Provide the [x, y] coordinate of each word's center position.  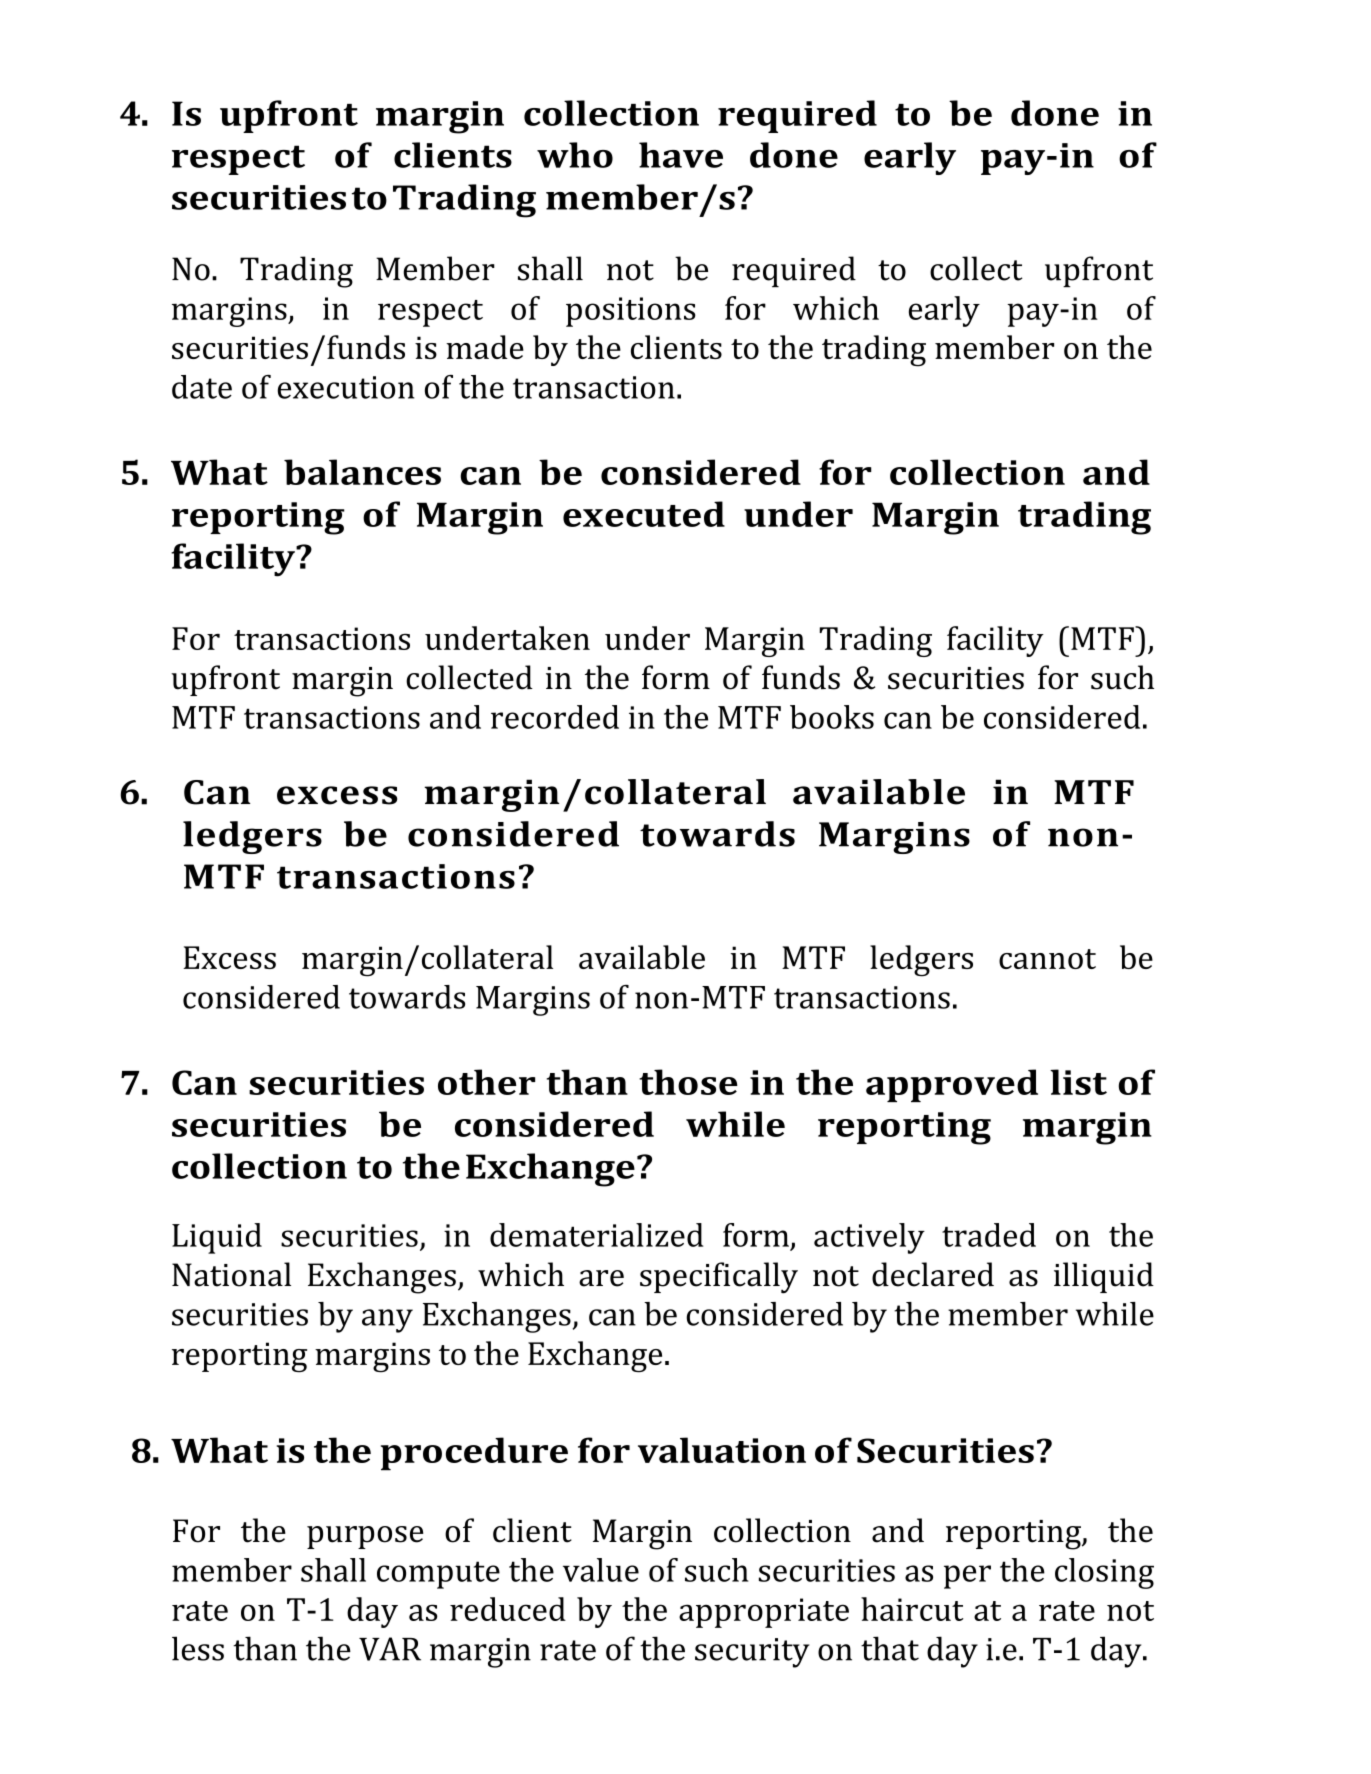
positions [631, 312]
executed [644, 514]
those [688, 1082]
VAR [390, 1649]
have [681, 155]
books [832, 717]
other [486, 1082]
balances [362, 472]
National [231, 1274]
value [601, 1570]
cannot [1047, 959]
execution [346, 387]
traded [989, 1235]
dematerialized [596, 1235]
